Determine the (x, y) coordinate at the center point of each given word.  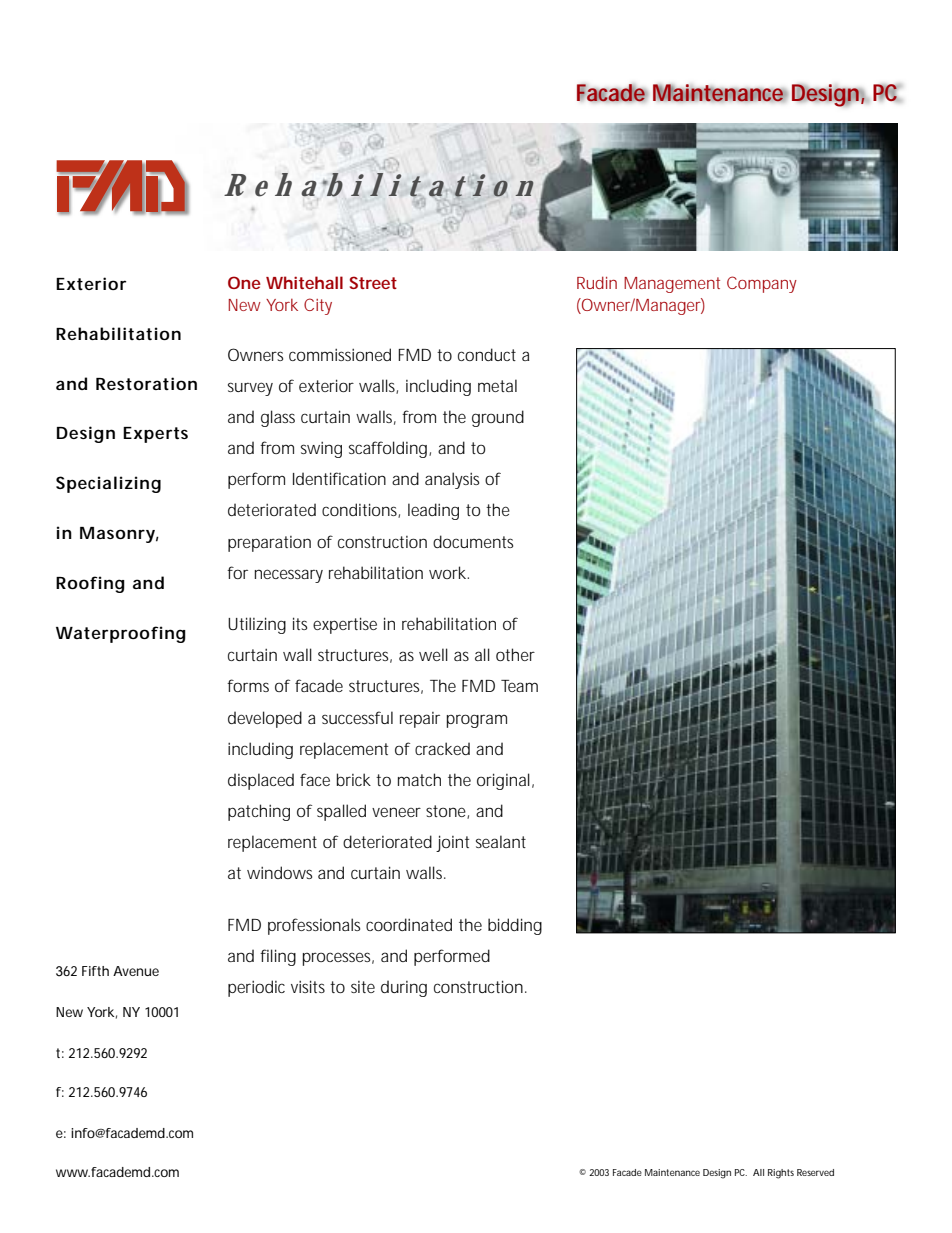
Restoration (146, 383)
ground (498, 418)
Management (672, 285)
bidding (515, 926)
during (404, 988)
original (505, 781)
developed (265, 719)
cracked (442, 748)
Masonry (119, 535)
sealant (501, 841)
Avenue (136, 971)
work (449, 572)
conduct (487, 354)
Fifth (95, 971)
